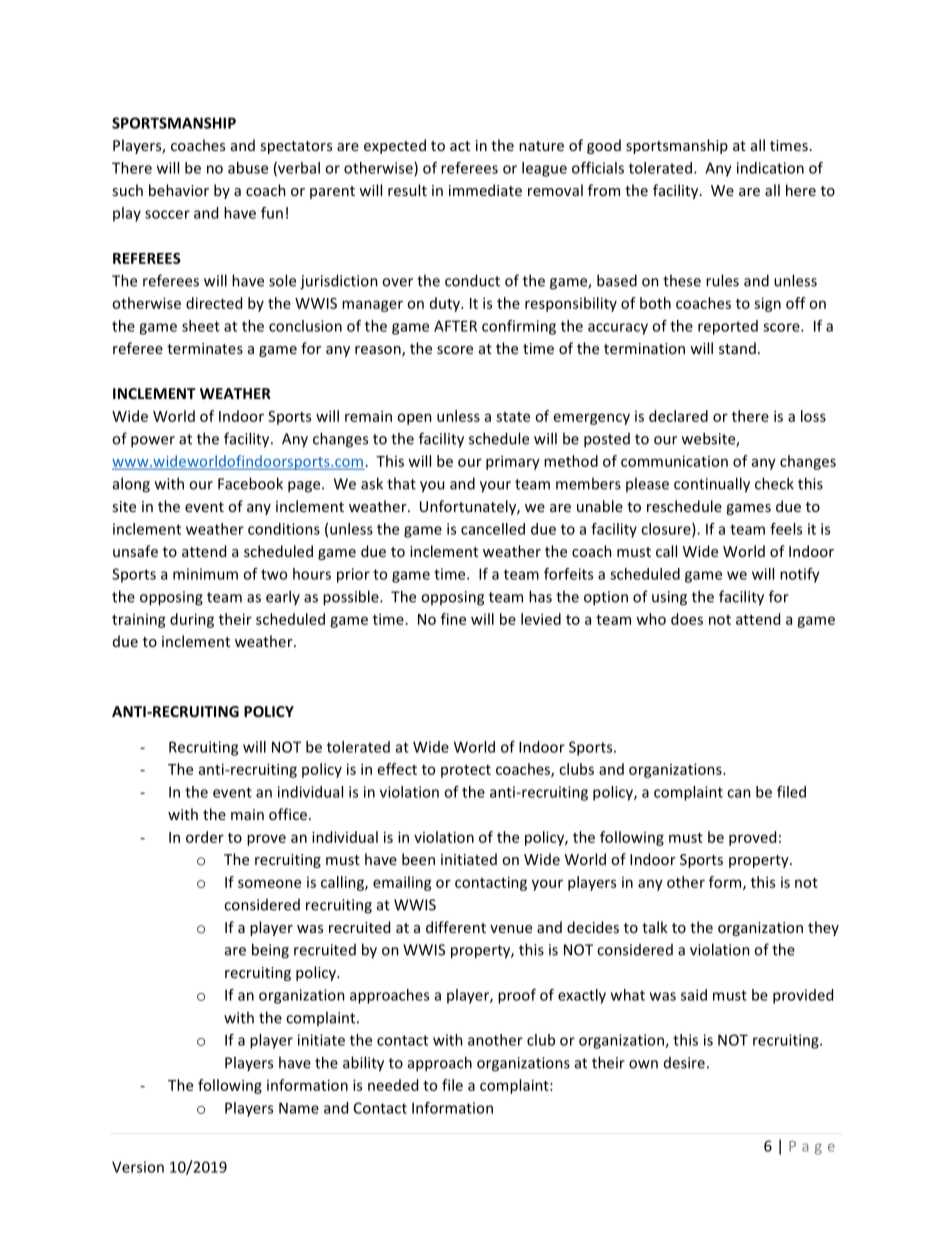 This screenshot has width=952, height=1233. Describe the element at coordinates (250, 483) in the screenshot. I see `Facebook` at that location.
